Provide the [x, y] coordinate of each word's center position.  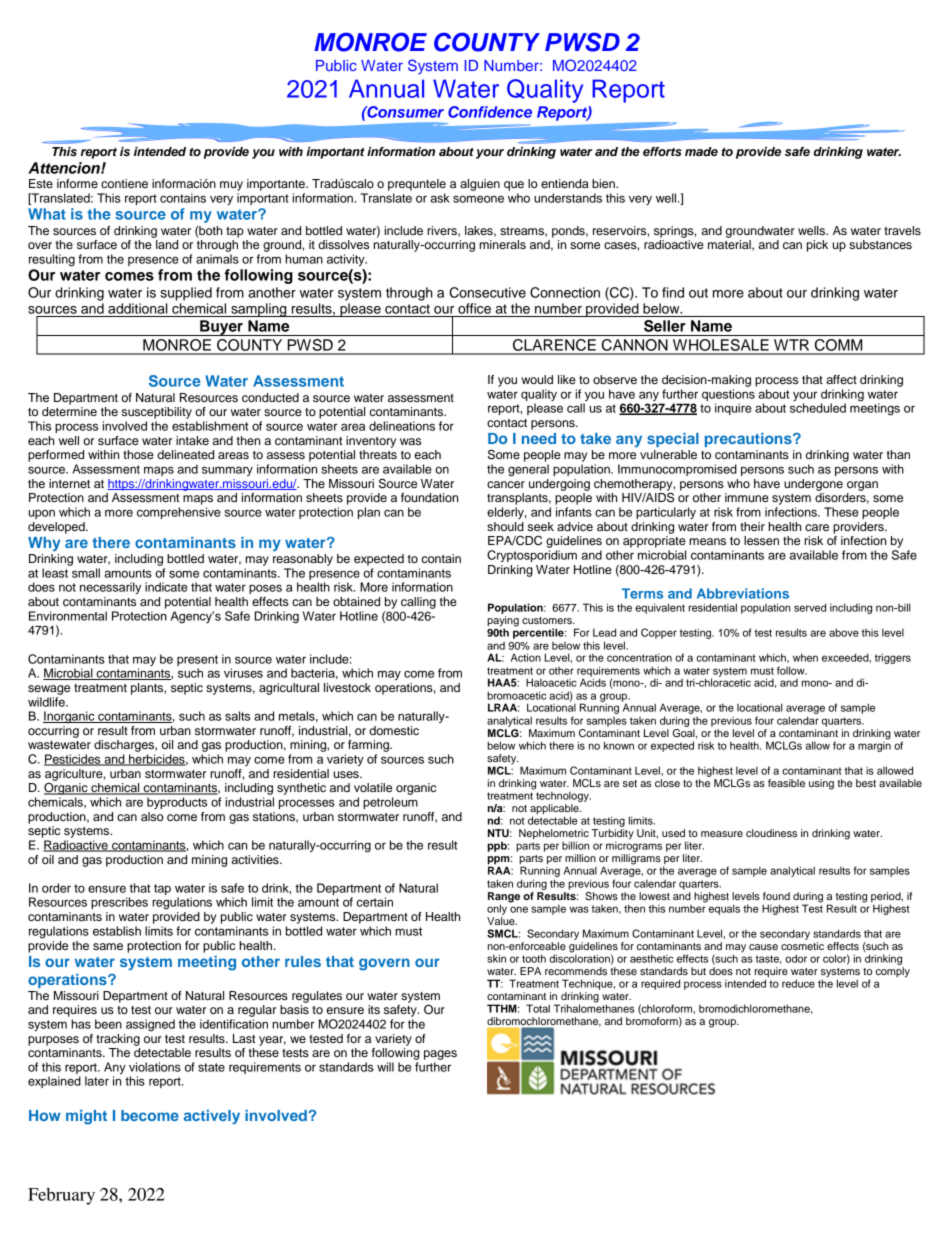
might [86, 1117]
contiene [124, 183]
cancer [506, 484]
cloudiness [771, 833]
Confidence [490, 112]
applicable [555, 810]
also [152, 816]
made [701, 151]
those [138, 454]
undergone [813, 485]
